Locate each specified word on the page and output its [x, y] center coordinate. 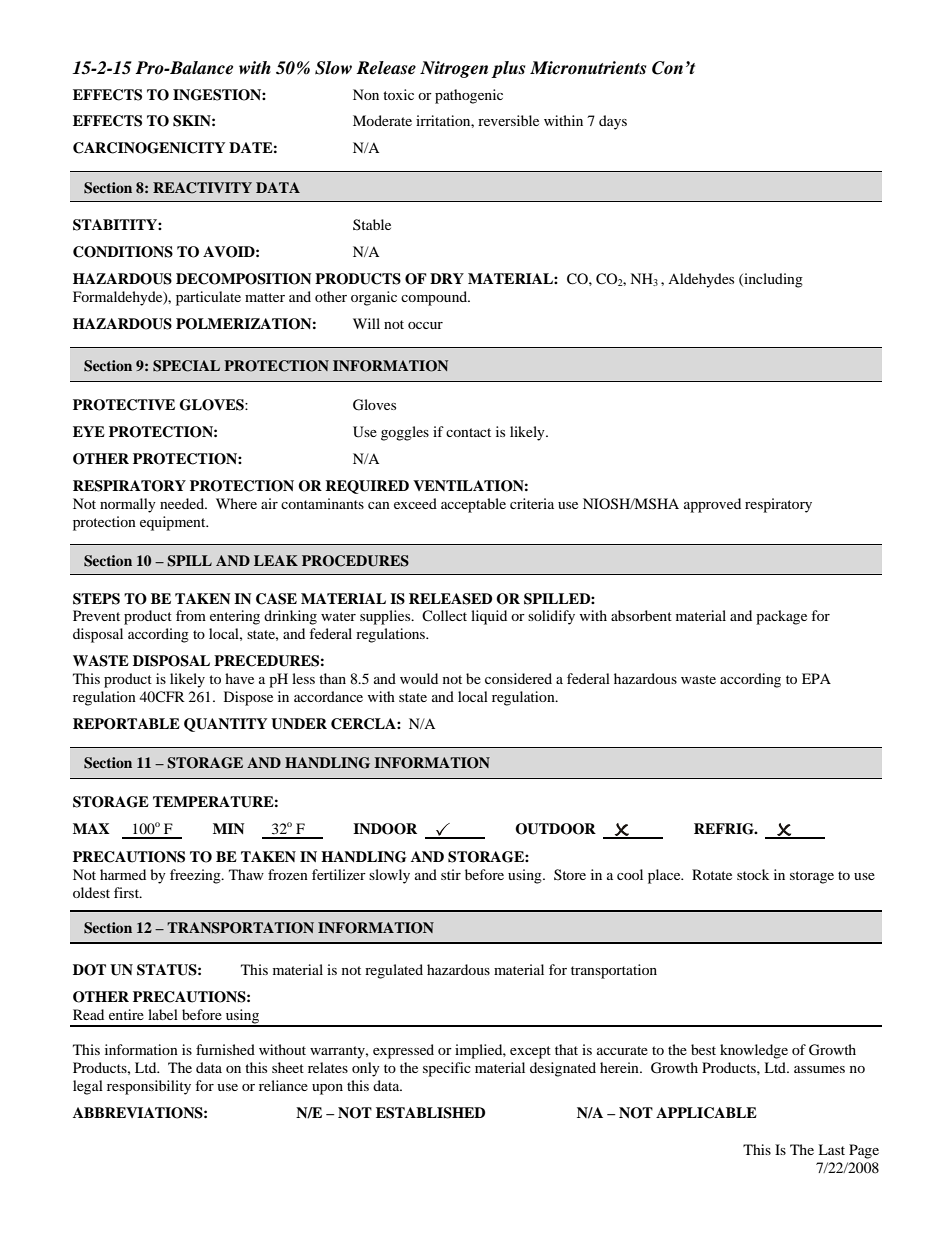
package [781, 617]
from [191, 615]
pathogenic [469, 96]
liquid [489, 617]
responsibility [149, 1087]
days [613, 122]
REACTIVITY [202, 188]
